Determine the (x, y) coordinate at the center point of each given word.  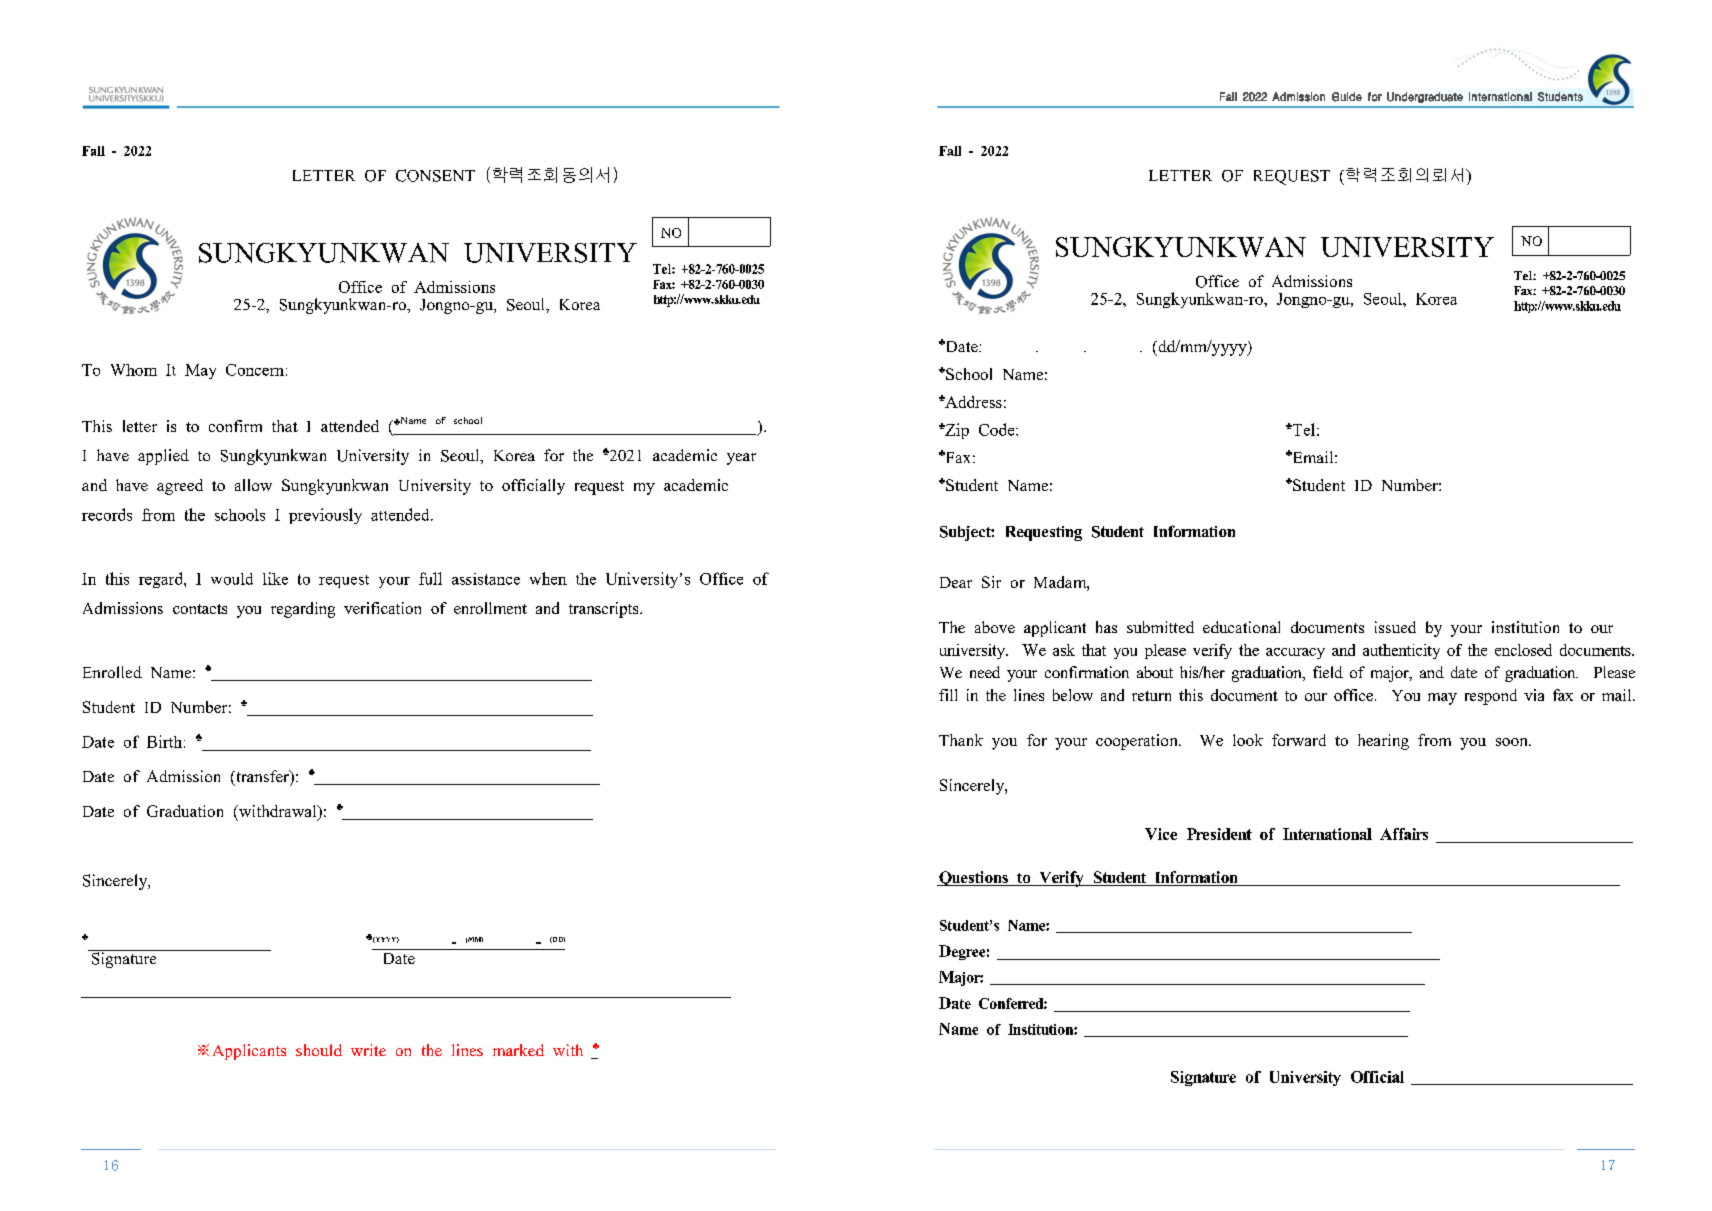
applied (163, 457)
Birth (164, 741)
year (741, 459)
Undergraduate (1425, 97)
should (319, 1050)
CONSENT (435, 175)
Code (998, 429)
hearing (1383, 742)
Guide (1347, 97)
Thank (961, 740)
